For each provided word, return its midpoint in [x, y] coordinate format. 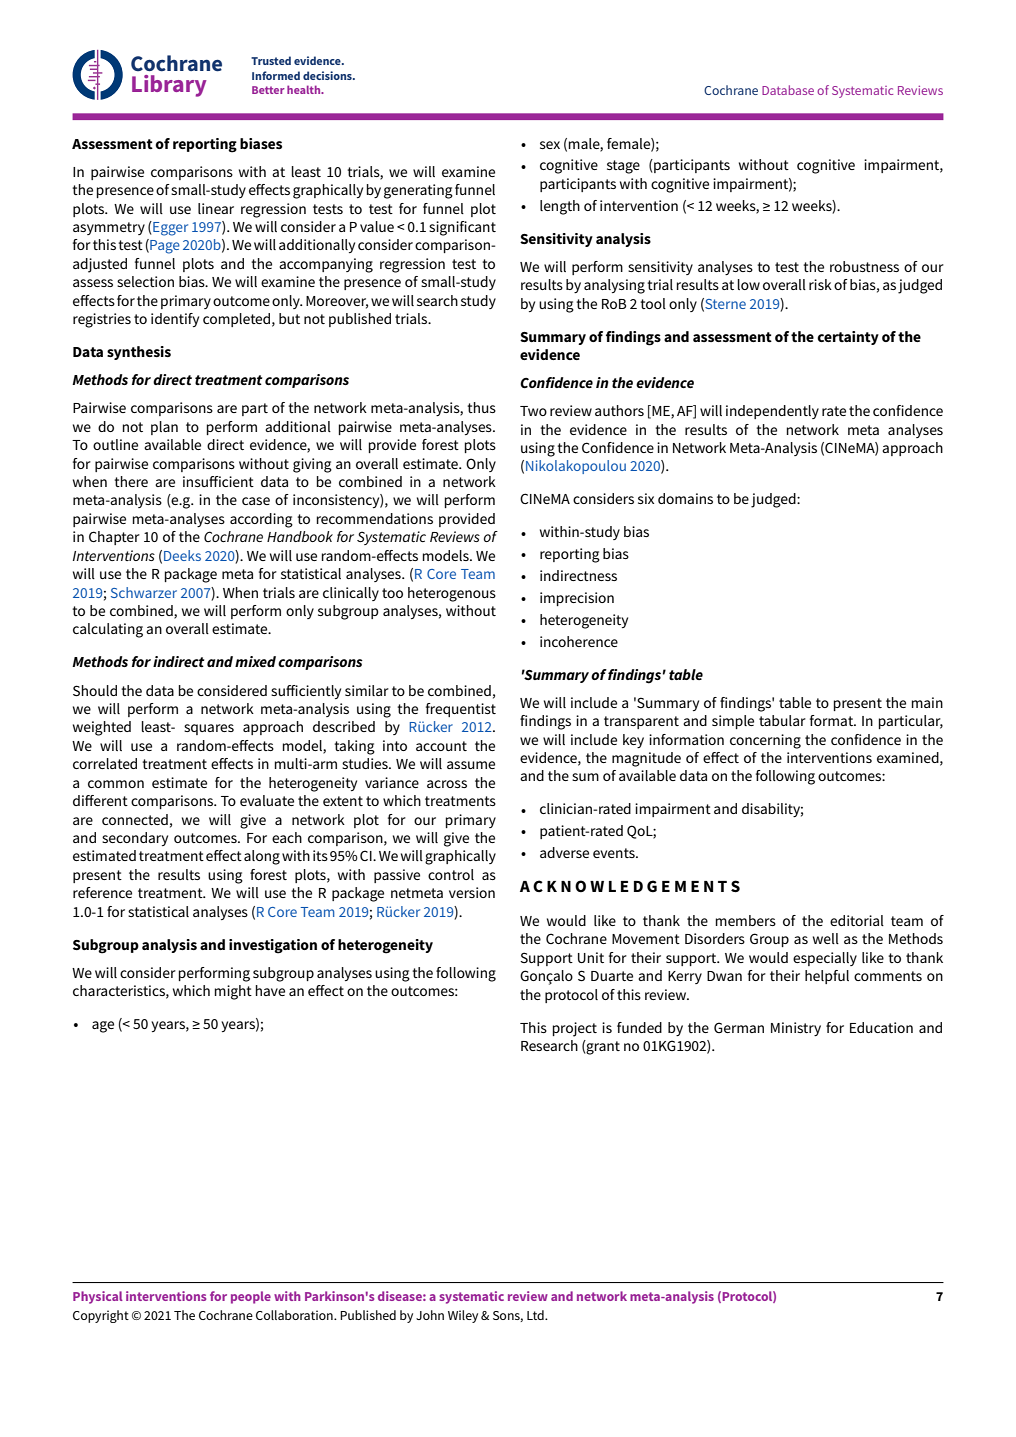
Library [169, 86]
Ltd [536, 1315]
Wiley [463, 1316]
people [251, 1297]
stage [623, 167]
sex [550, 145]
